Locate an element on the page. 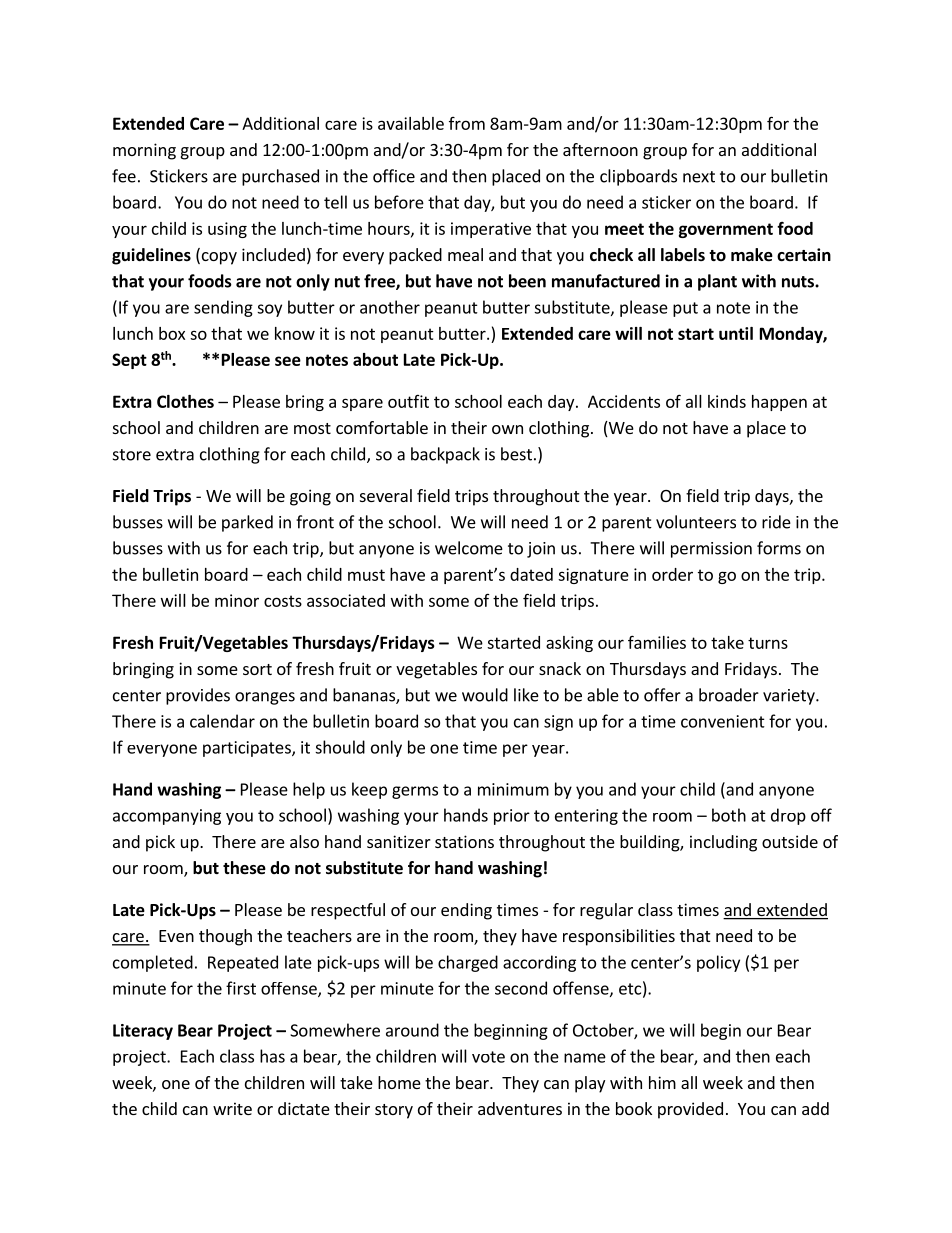 The height and width of the document is (1233, 952). dated is located at coordinates (531, 574).
